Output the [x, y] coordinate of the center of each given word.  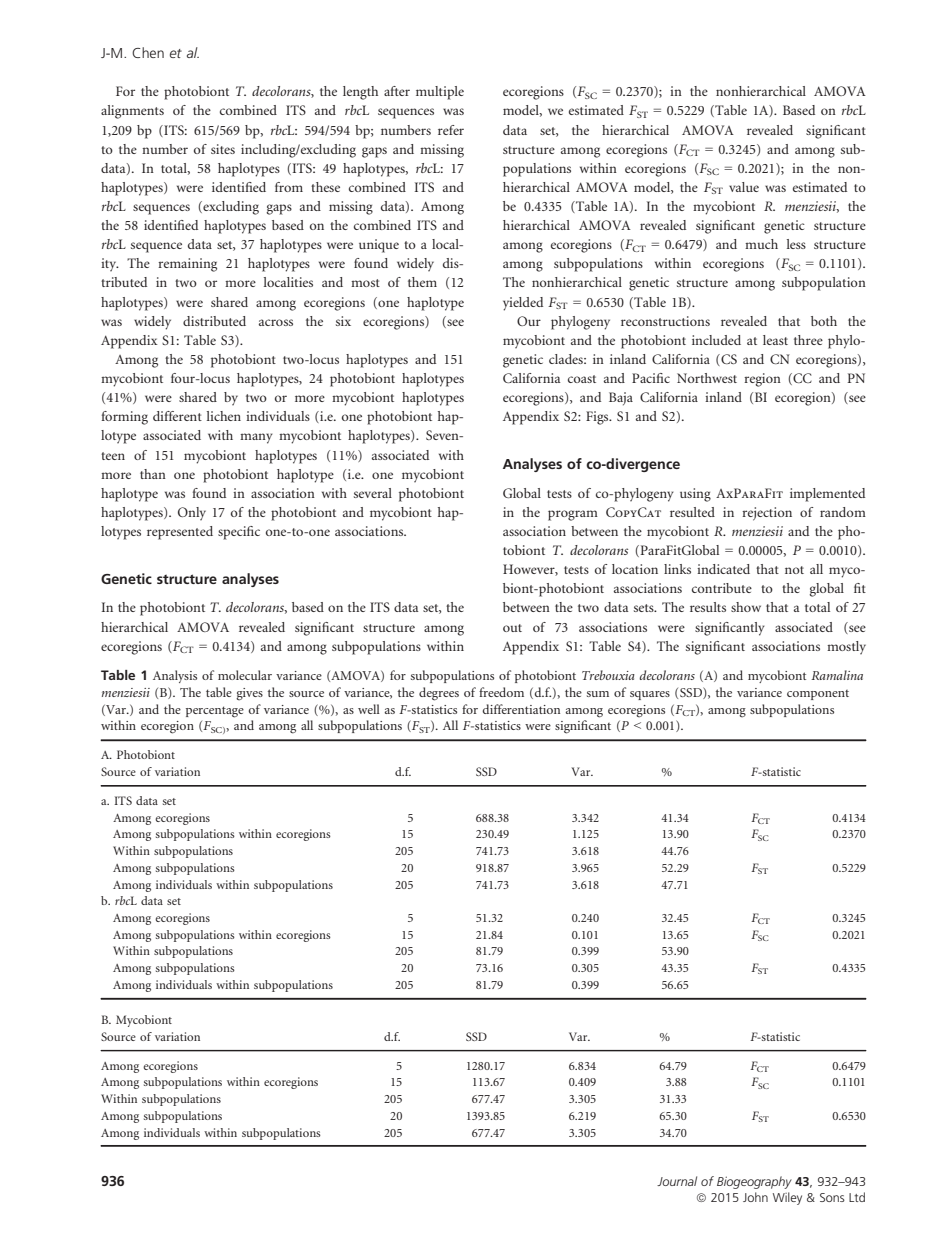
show [746, 607]
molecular [245, 675]
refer [451, 130]
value [744, 187]
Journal [677, 1181]
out [512, 628]
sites [223, 149]
